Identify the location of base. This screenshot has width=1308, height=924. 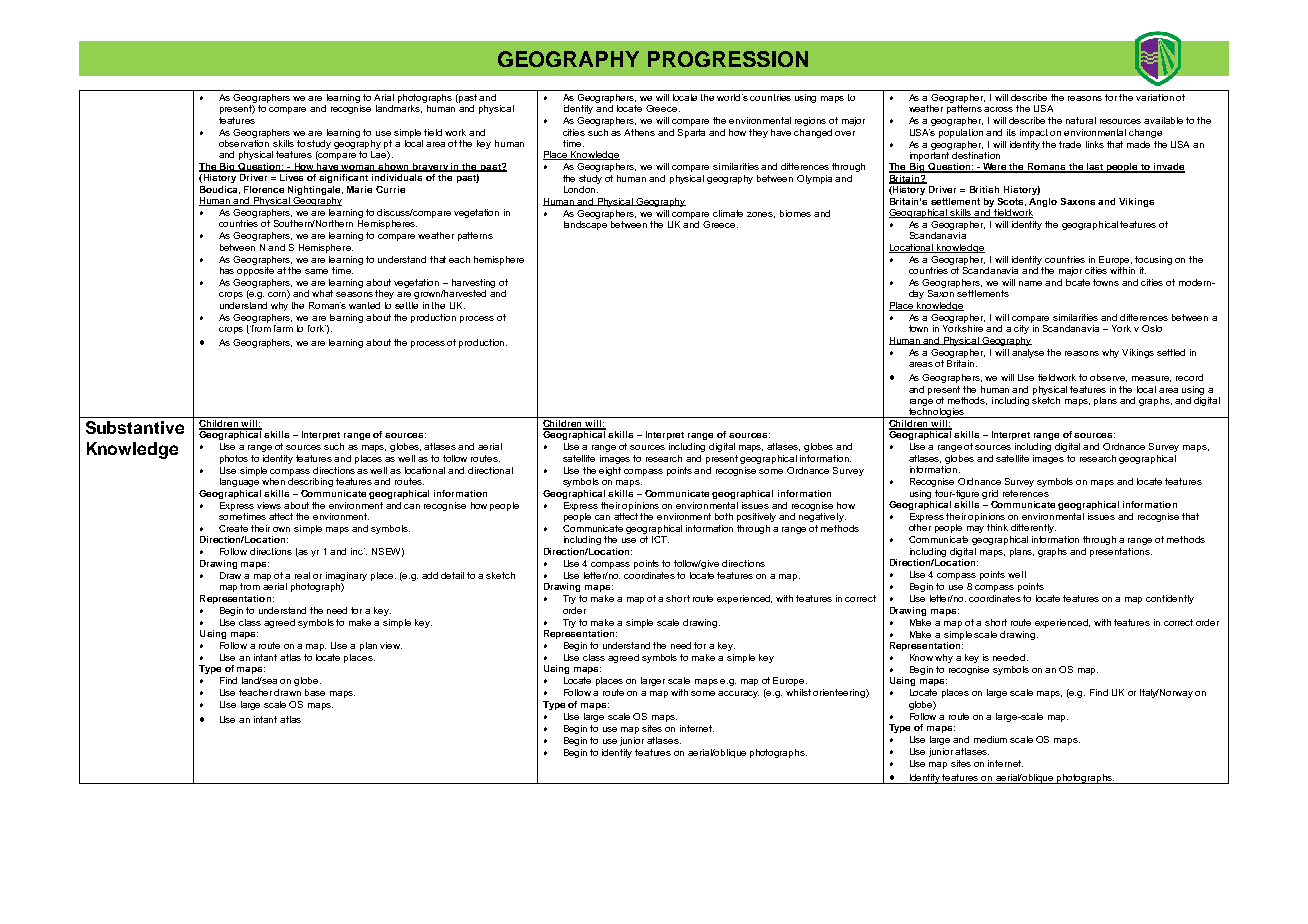
(315, 692).
